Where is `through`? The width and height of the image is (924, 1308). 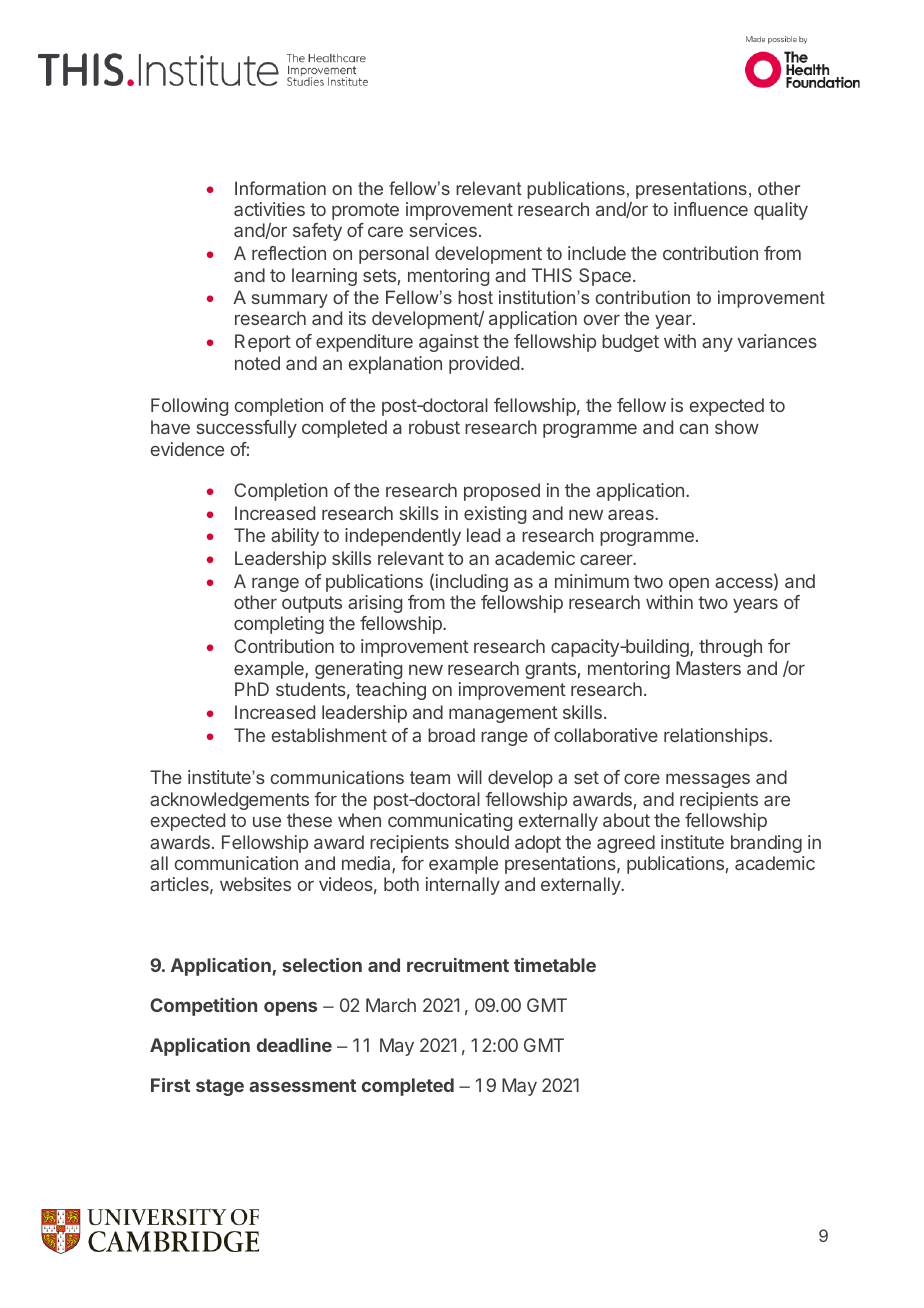
through is located at coordinates (730, 648).
